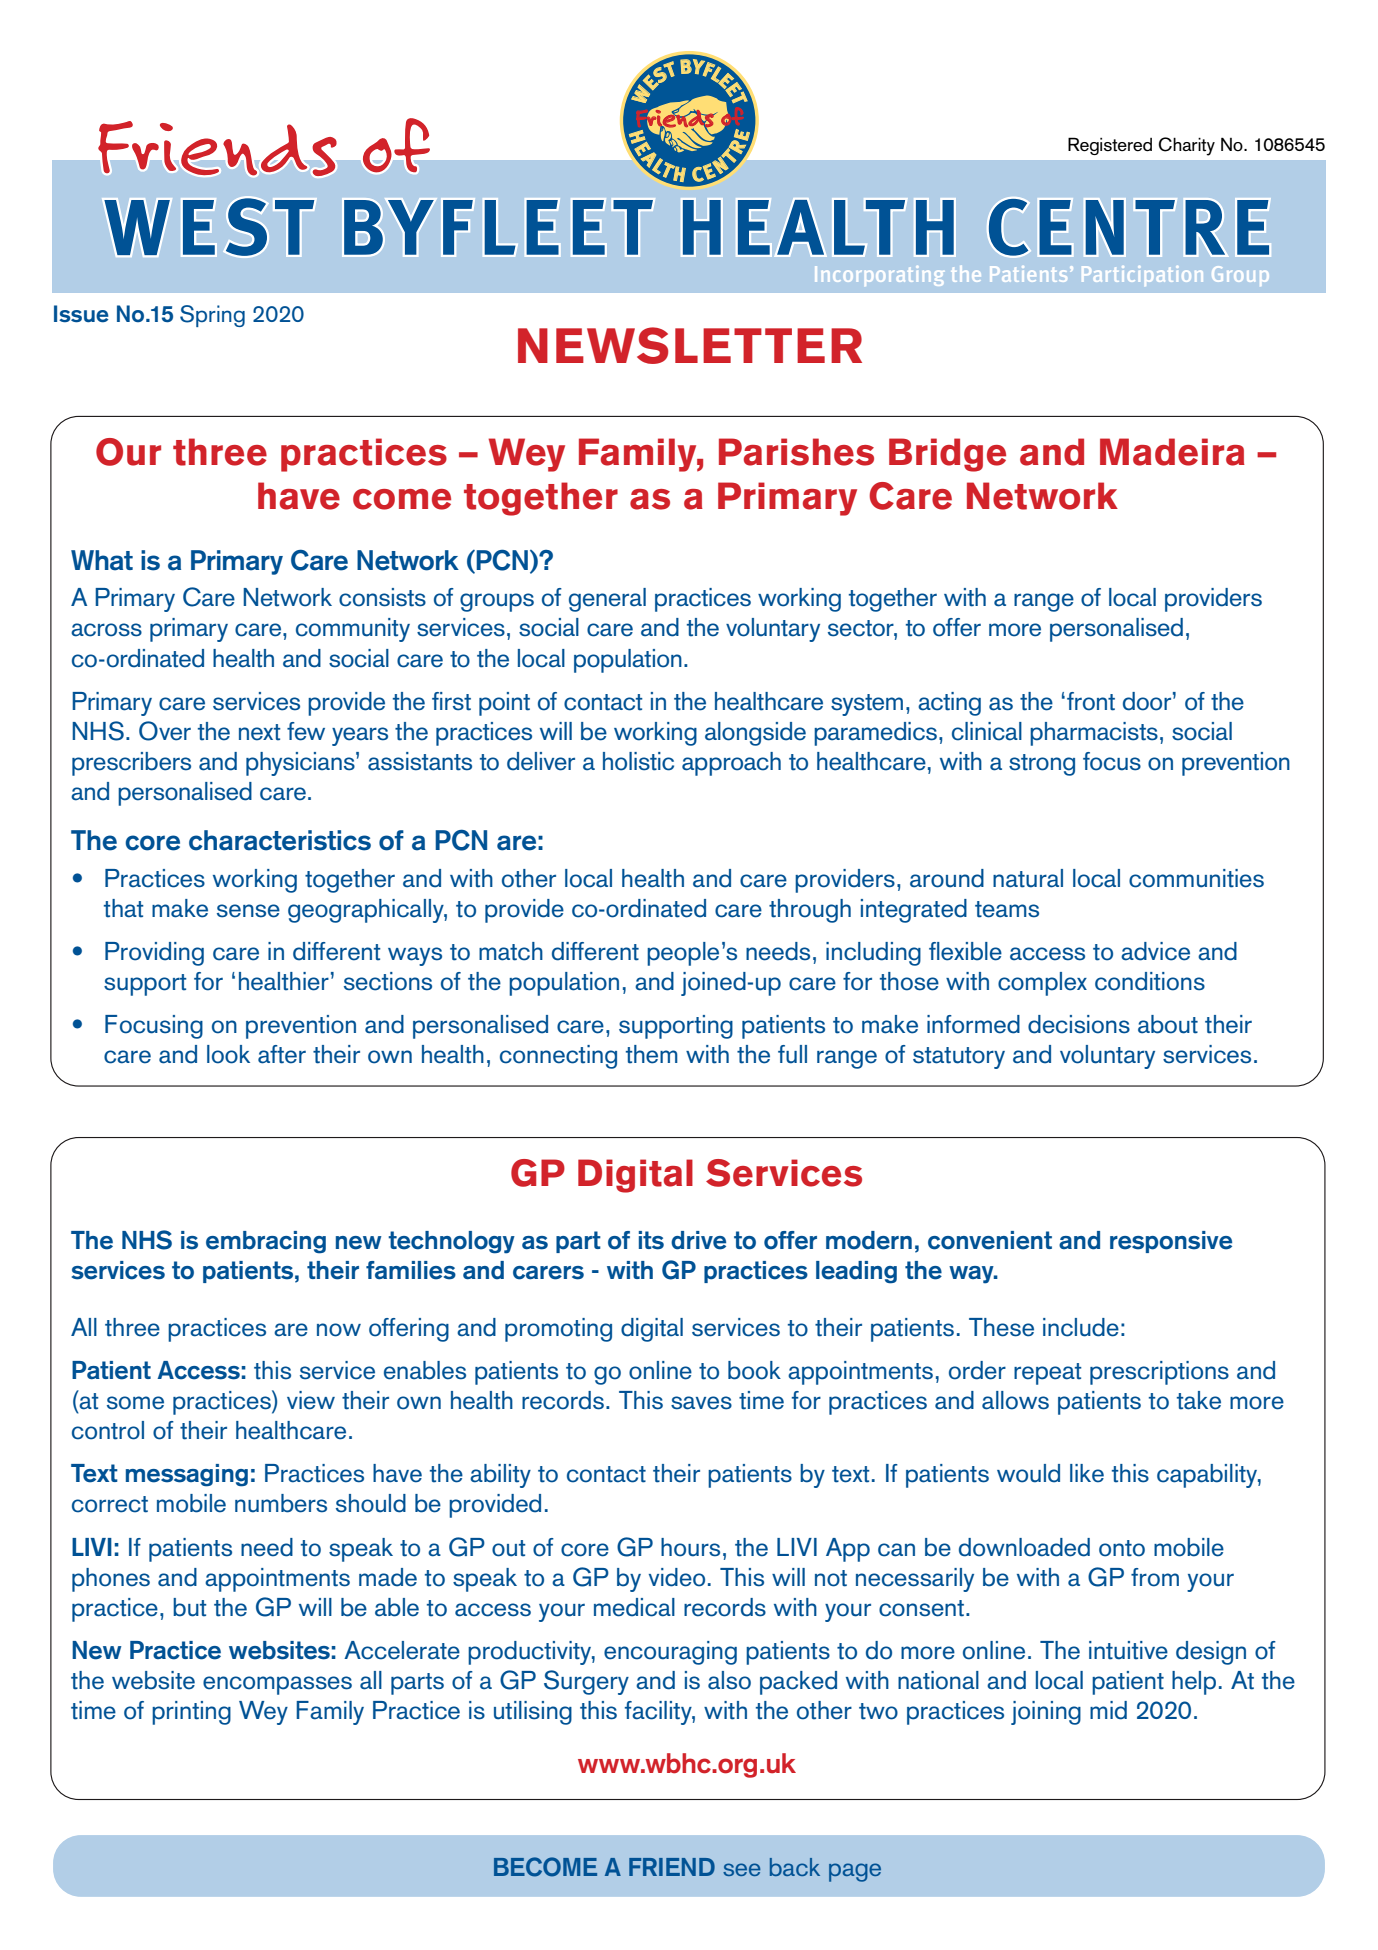 The width and height of the document is (1378, 1950). What do you see at coordinates (280, 840) in the document?
I see `characteristics` at bounding box center [280, 840].
